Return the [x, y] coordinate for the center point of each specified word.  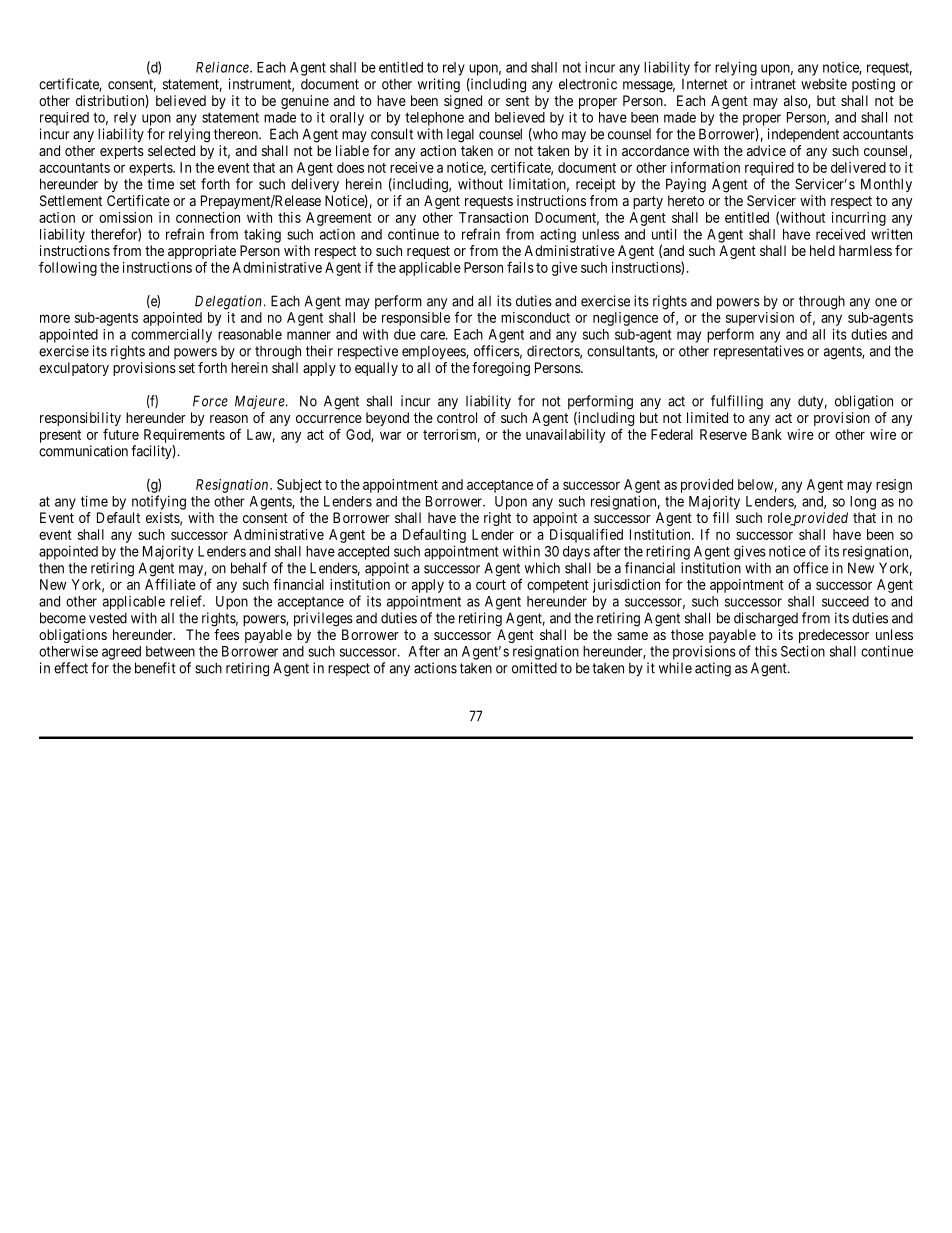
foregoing [501, 369]
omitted [534, 668]
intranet [773, 84]
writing [439, 85]
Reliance [223, 67]
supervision [760, 319]
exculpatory [74, 369]
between [170, 651]
